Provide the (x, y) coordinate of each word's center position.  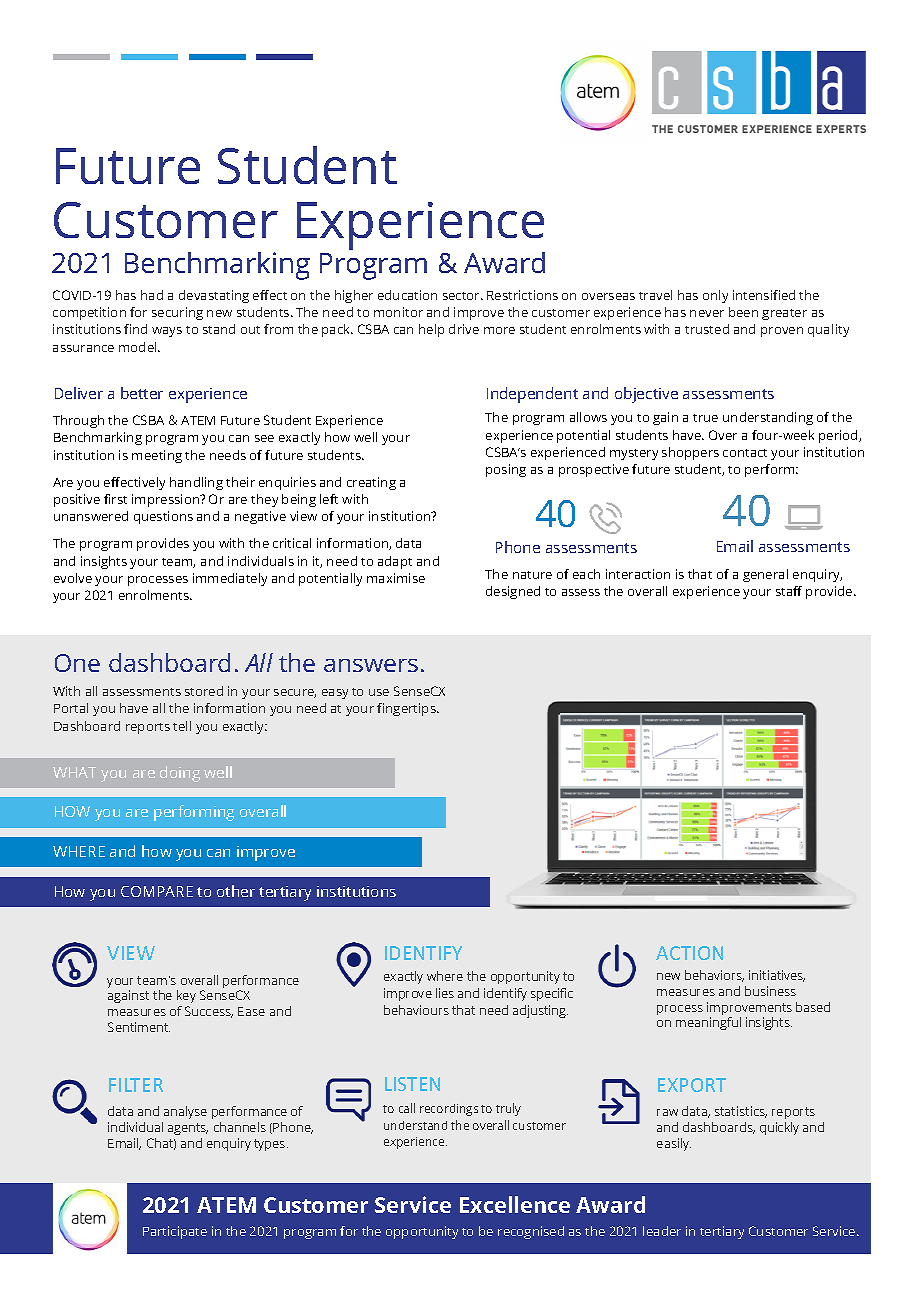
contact (745, 453)
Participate (175, 1232)
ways (167, 332)
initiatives (777, 976)
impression (167, 500)
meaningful (708, 1023)
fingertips (407, 709)
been (743, 312)
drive (464, 329)
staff (789, 591)
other (236, 891)
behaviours (416, 1010)
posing (506, 470)
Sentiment (139, 1027)
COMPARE (157, 891)
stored (204, 691)
